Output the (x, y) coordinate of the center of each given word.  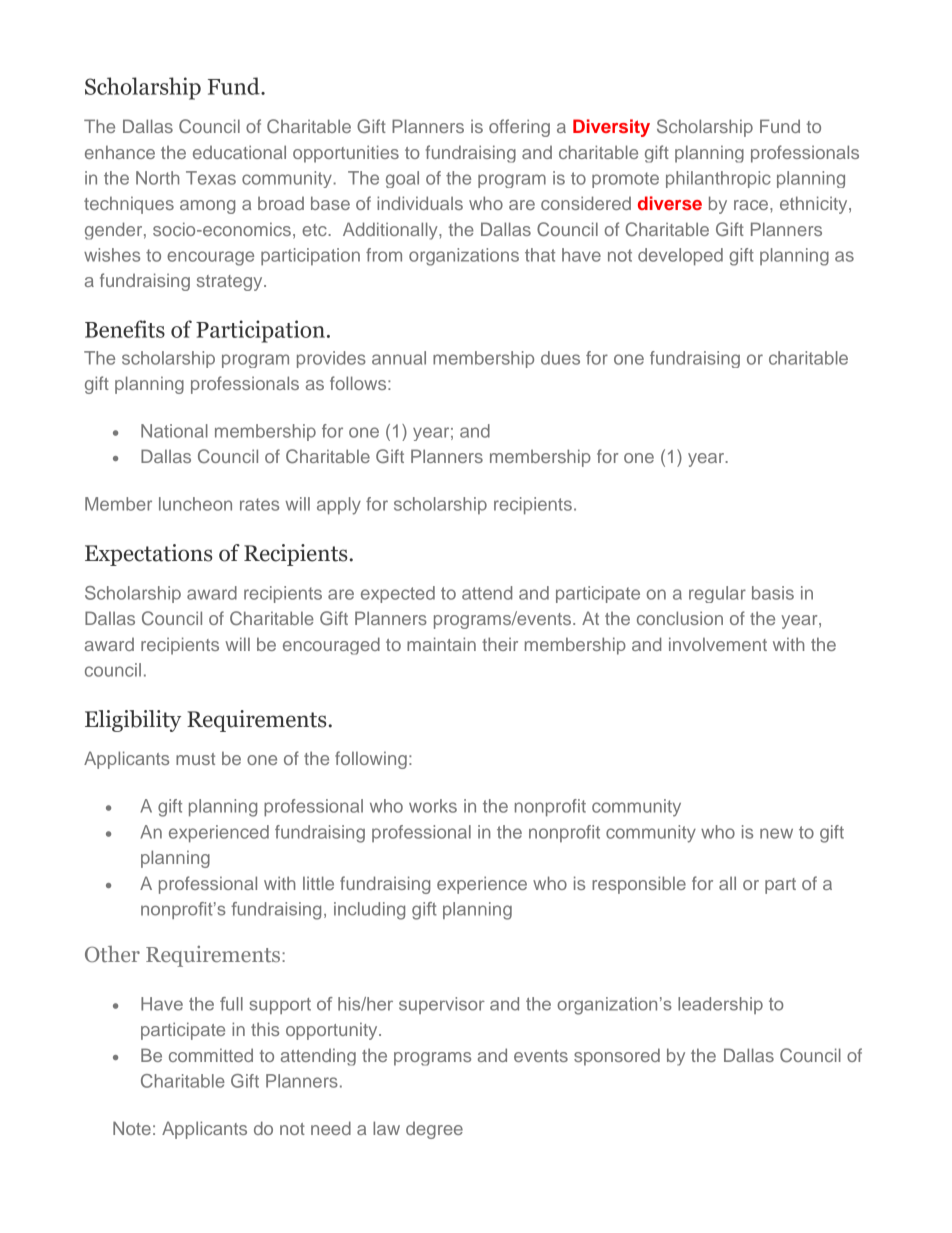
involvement (718, 644)
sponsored (617, 1057)
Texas (211, 178)
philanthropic (718, 179)
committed (211, 1055)
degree (434, 1130)
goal (402, 179)
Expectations (148, 555)
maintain (441, 644)
